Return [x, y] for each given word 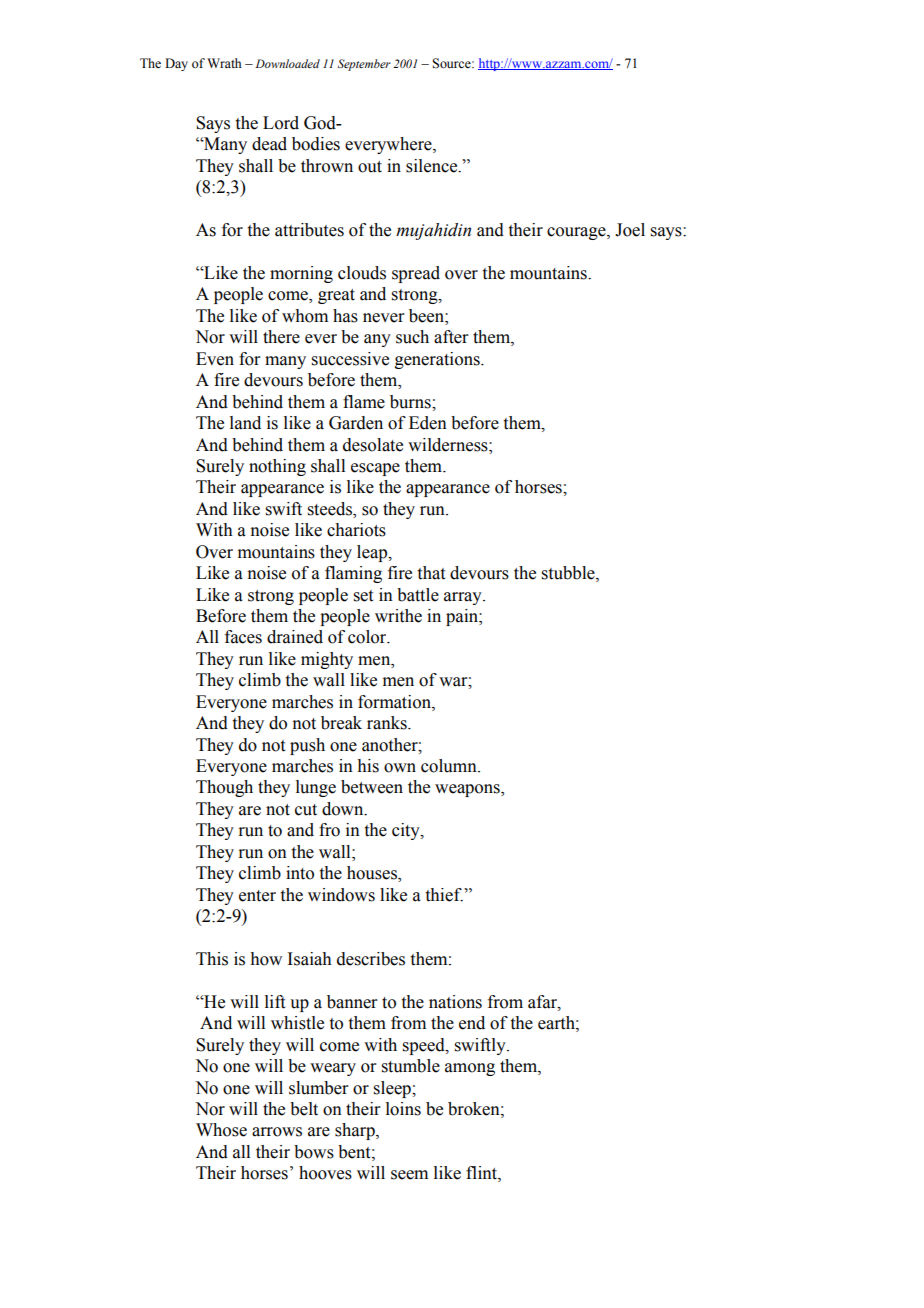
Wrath [224, 63]
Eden [428, 423]
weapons [468, 790]
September [364, 65]
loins [403, 1109]
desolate [373, 445]
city [407, 831]
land [245, 423]
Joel [630, 230]
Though [224, 788]
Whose [221, 1130]
